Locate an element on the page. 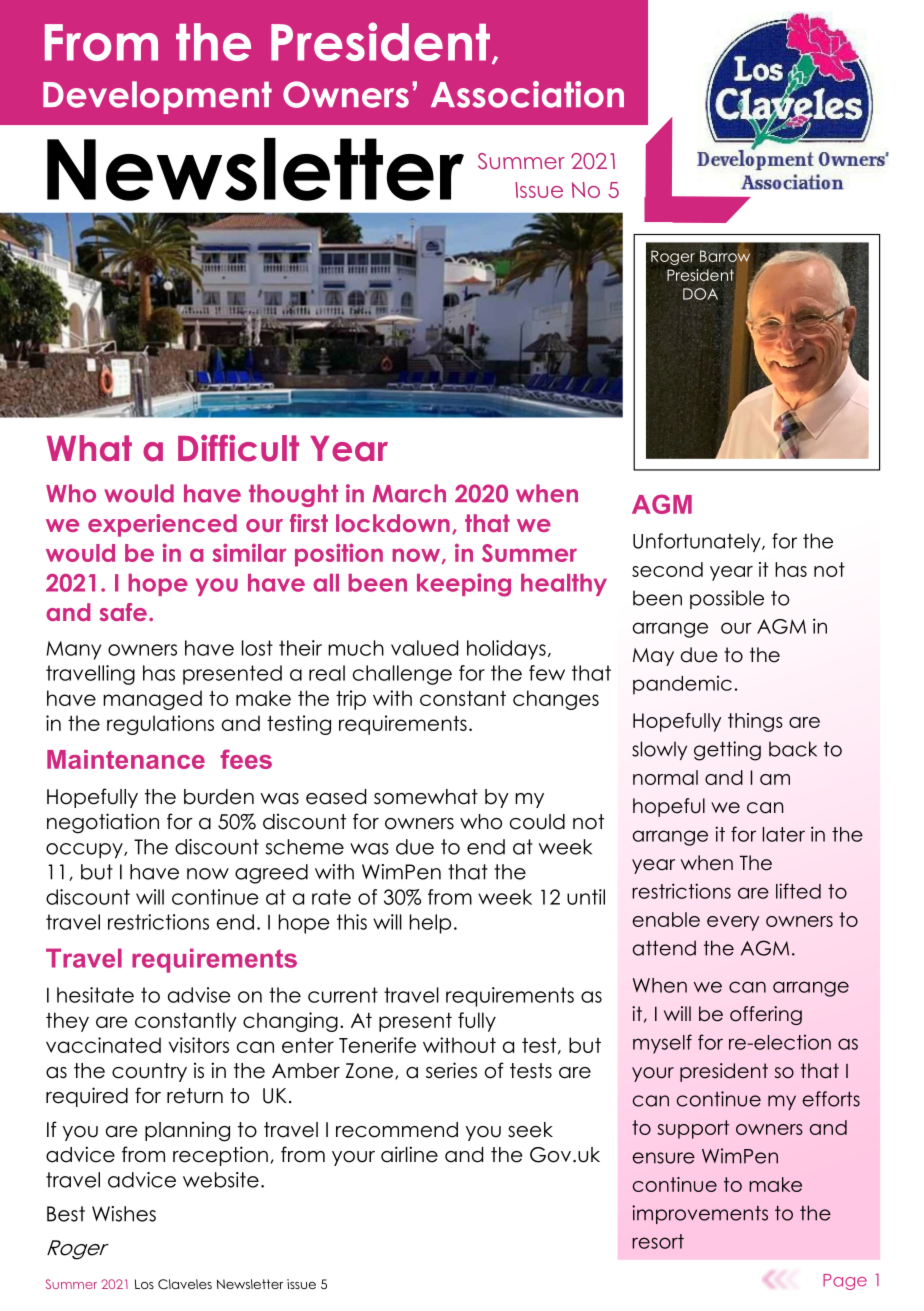 The height and width of the image is (1311, 924). every is located at coordinates (733, 923).
